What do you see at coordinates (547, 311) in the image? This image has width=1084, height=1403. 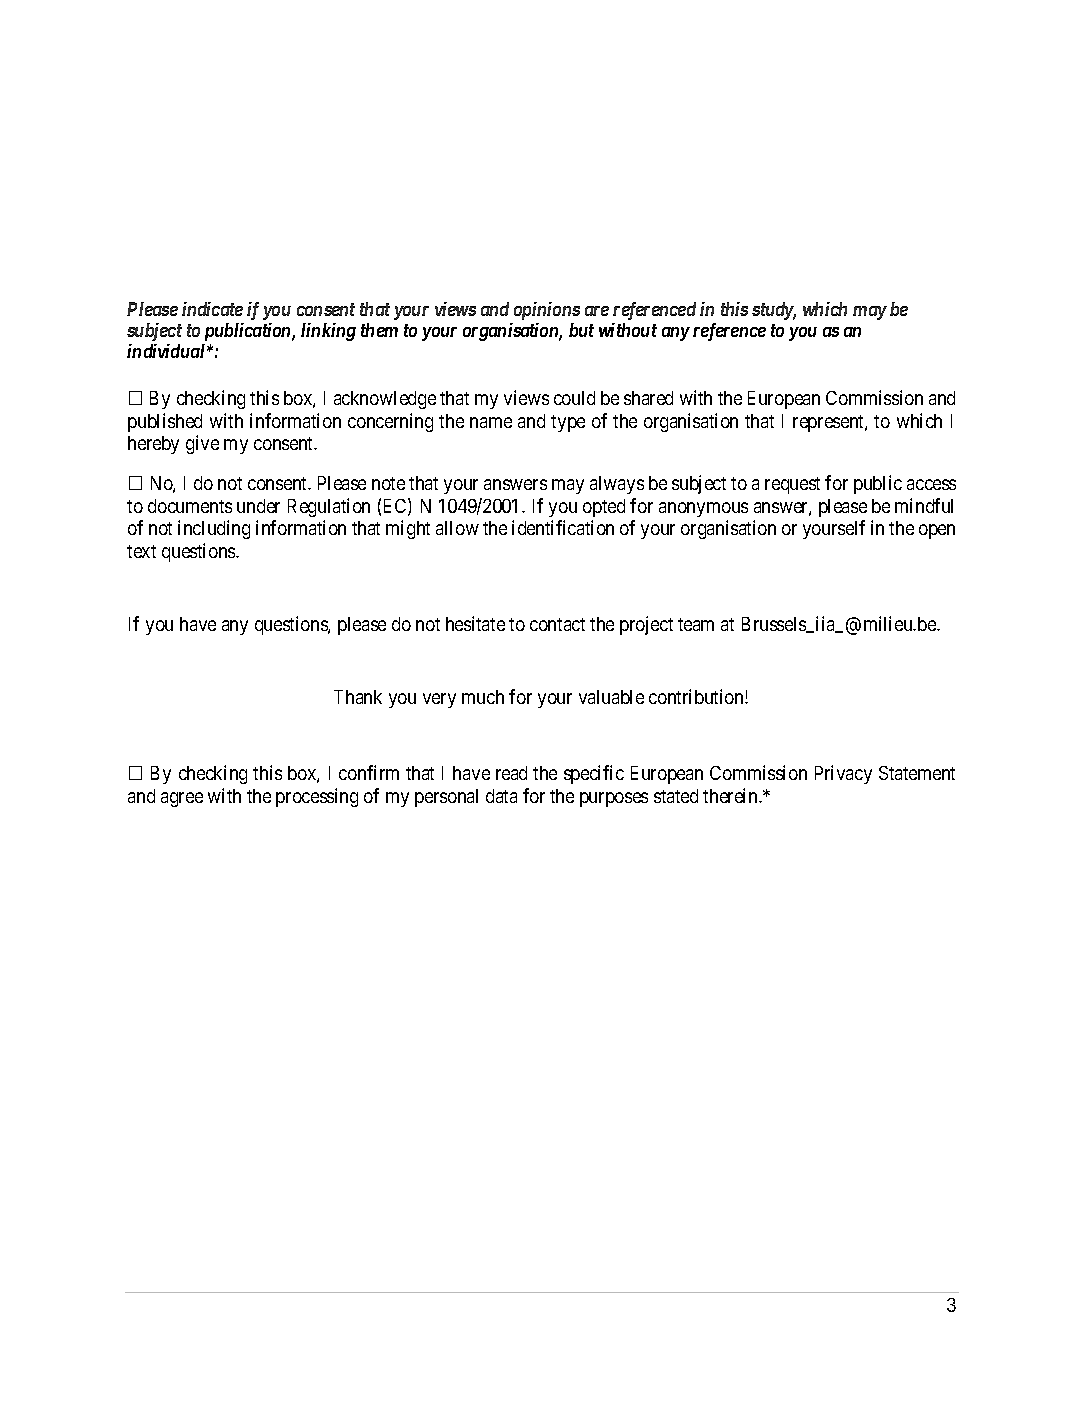 I see `opinions` at bounding box center [547, 311].
